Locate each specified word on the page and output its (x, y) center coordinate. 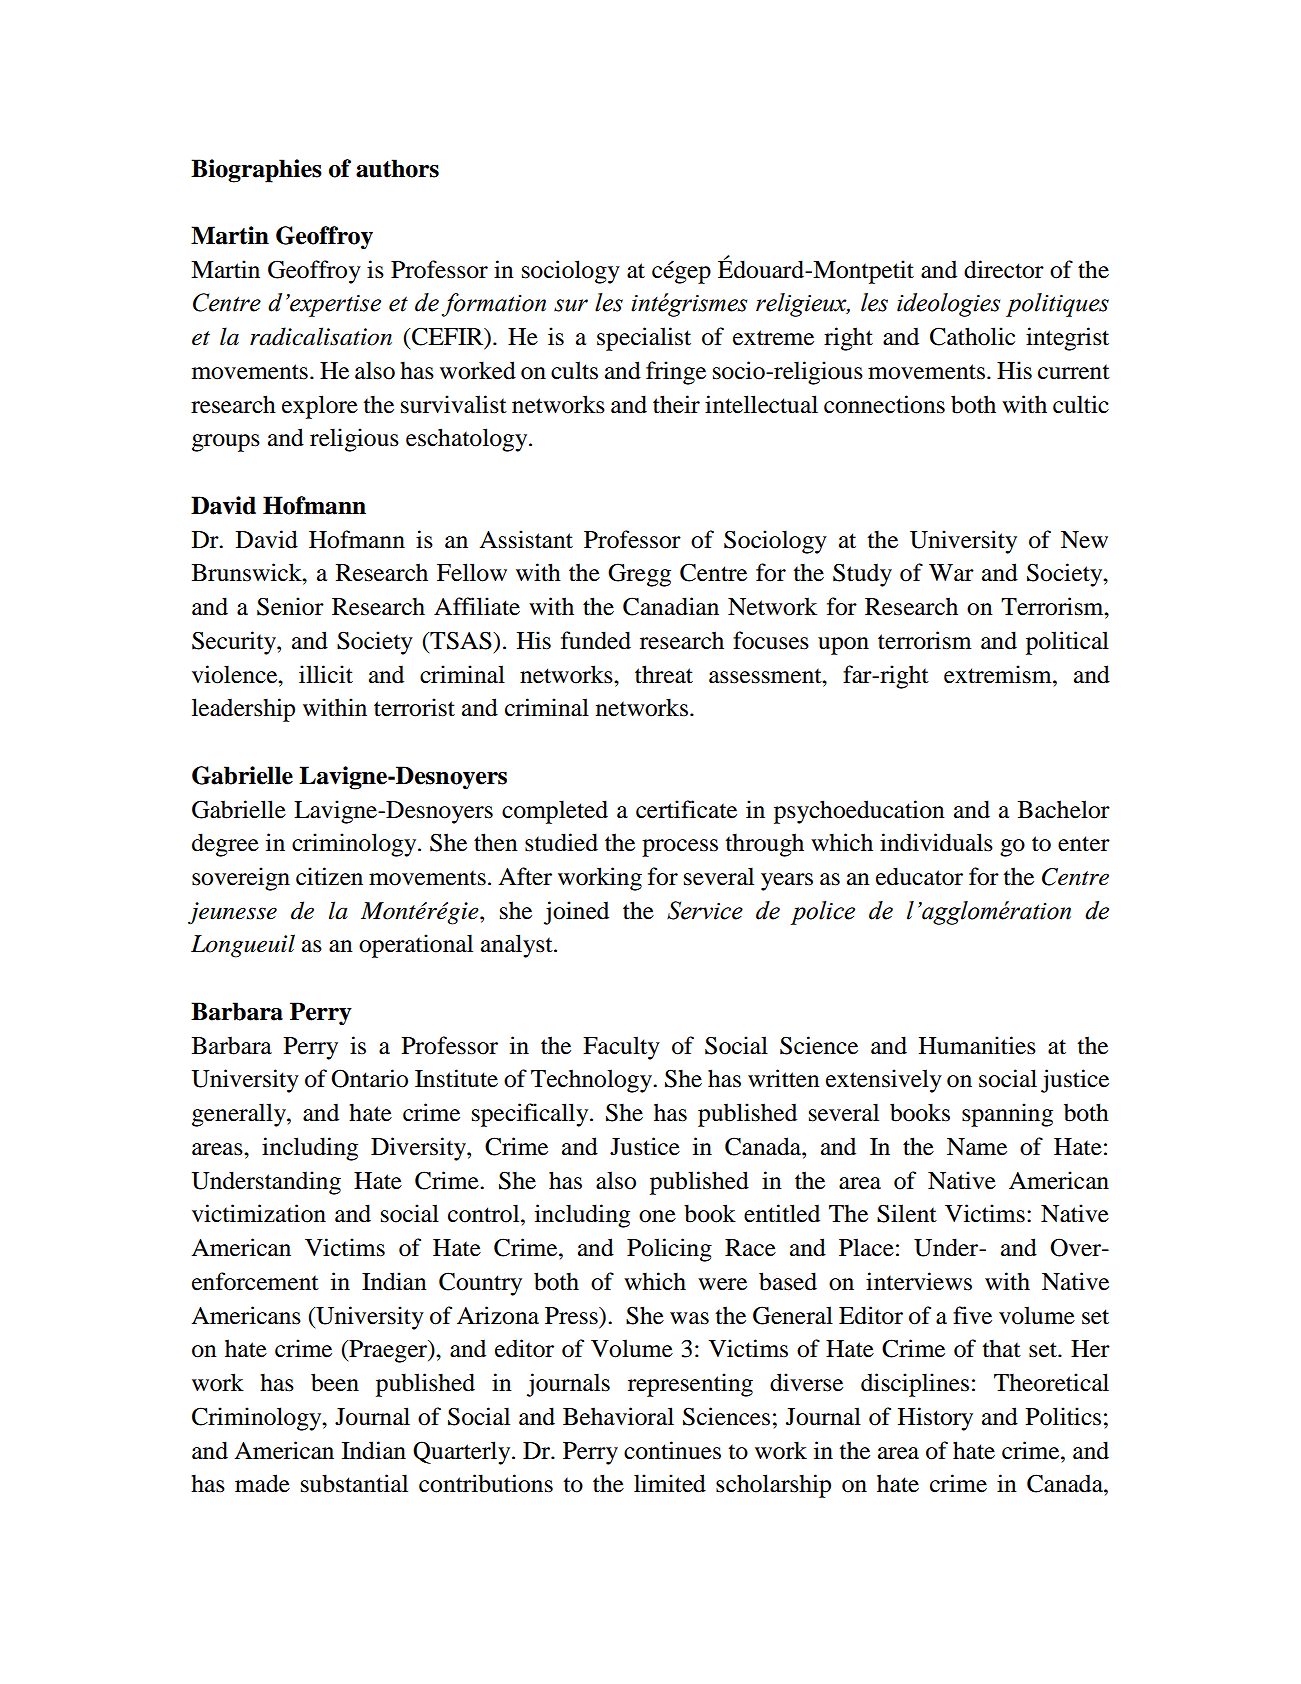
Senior (290, 606)
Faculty (621, 1048)
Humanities (977, 1045)
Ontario (369, 1078)
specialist (644, 339)
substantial (354, 1483)
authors (397, 168)
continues (672, 1450)
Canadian (671, 606)
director (1004, 269)
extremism (999, 674)
